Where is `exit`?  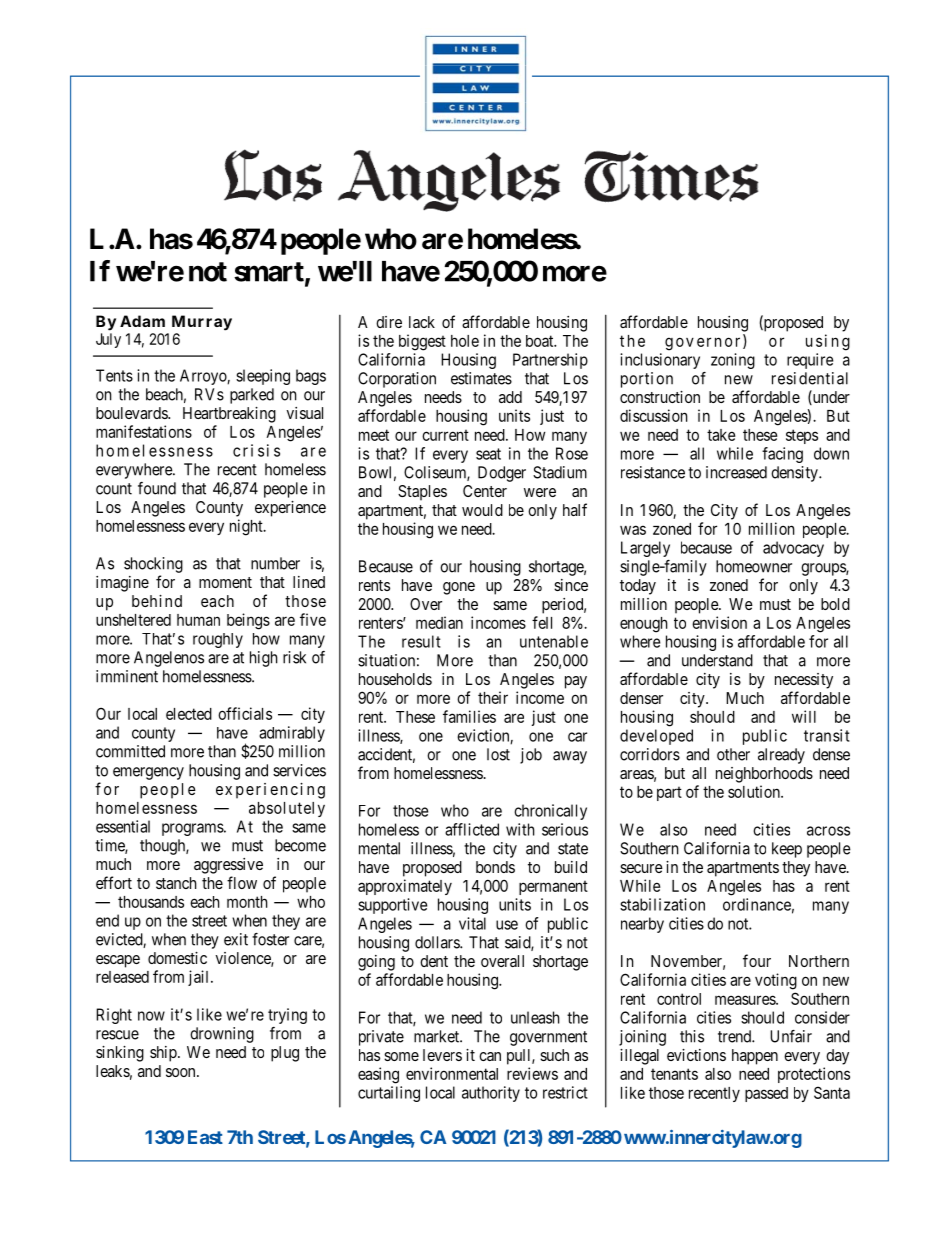 exit is located at coordinates (236, 939).
